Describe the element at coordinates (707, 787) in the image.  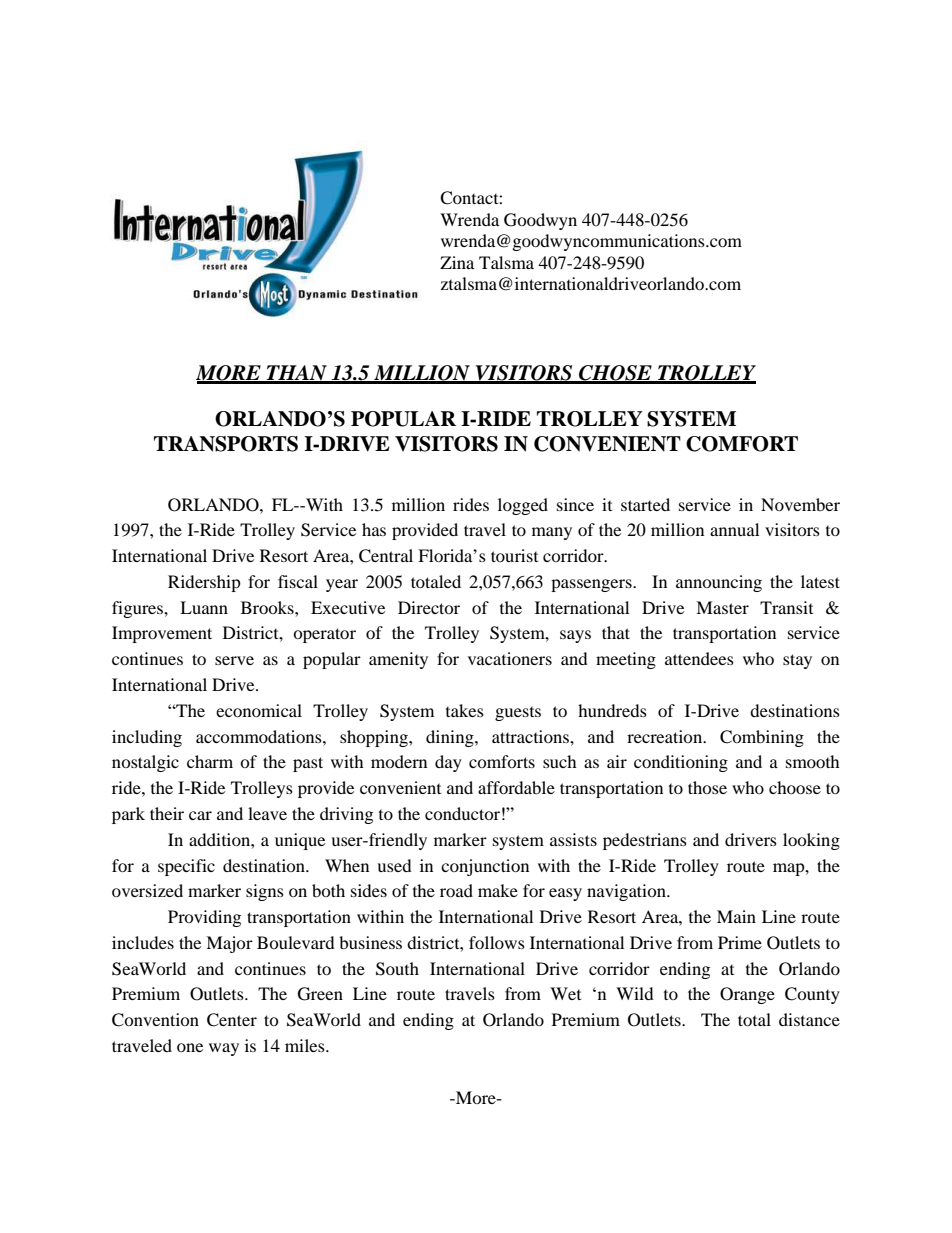
I see `those` at that location.
